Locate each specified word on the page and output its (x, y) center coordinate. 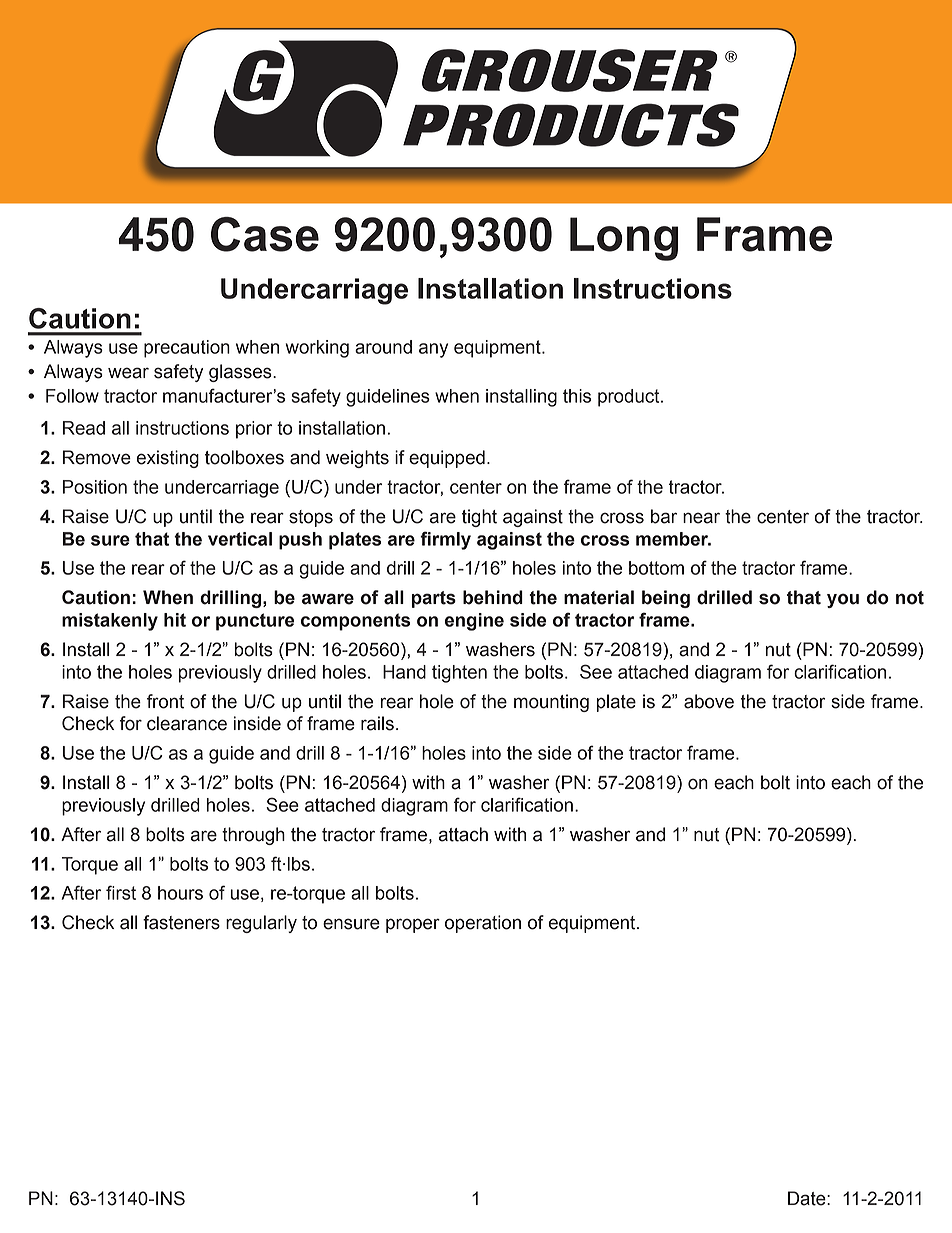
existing (168, 459)
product (630, 398)
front (165, 701)
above (709, 701)
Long (624, 239)
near (701, 518)
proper (413, 925)
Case (265, 234)
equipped (447, 459)
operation (483, 924)
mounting (551, 703)
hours (180, 893)
